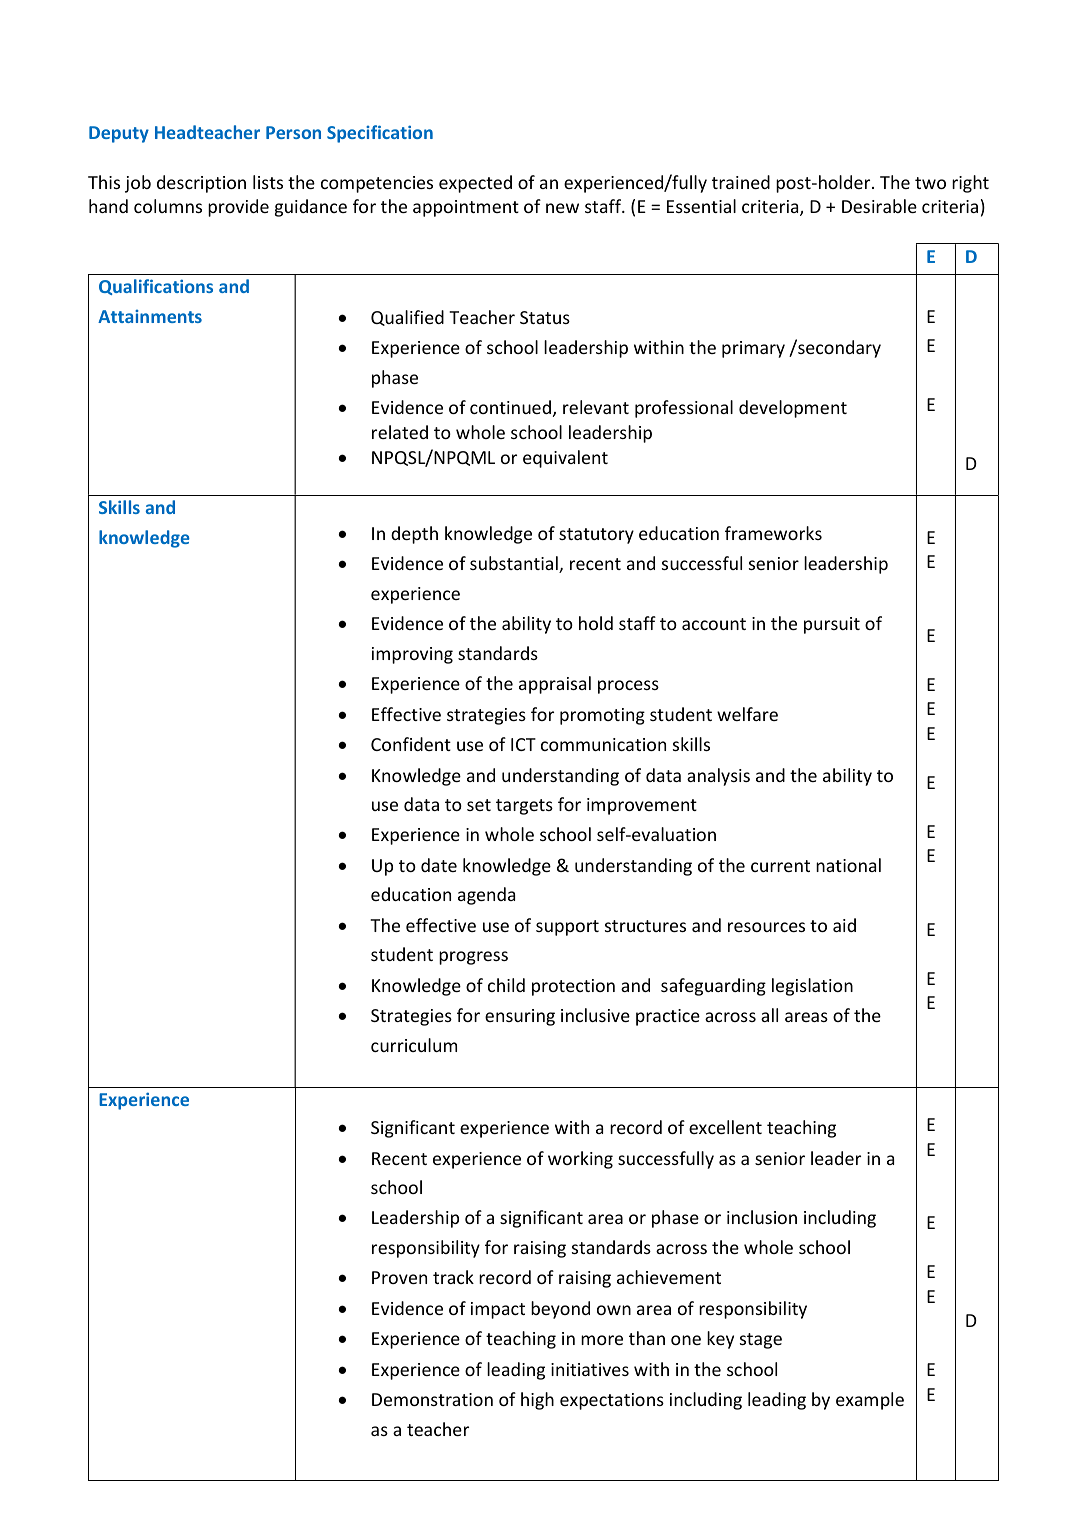  Describe the element at coordinates (414, 1045) in the image. I see `curriculum` at that location.
